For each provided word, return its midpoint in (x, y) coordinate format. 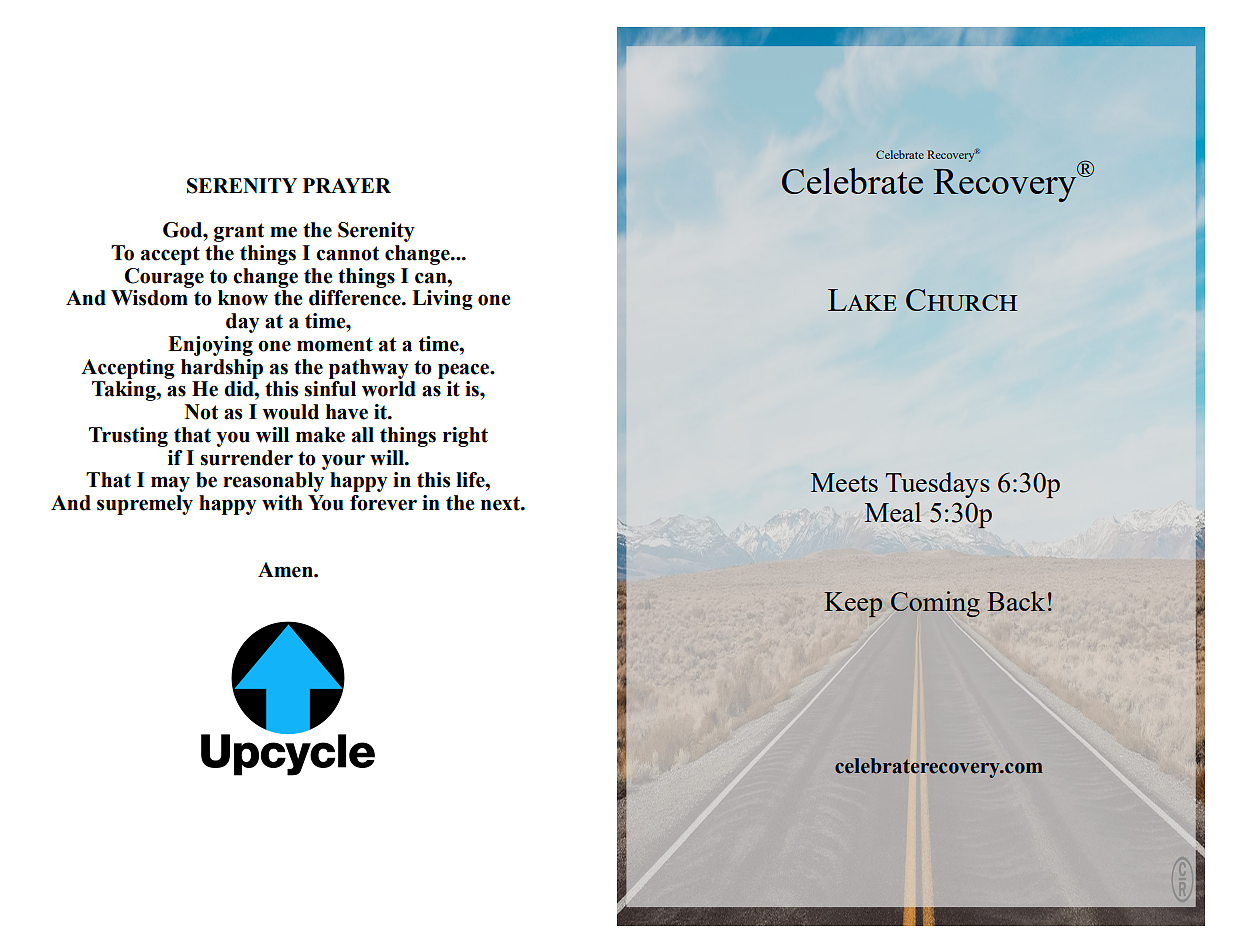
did (240, 389)
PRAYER (347, 185)
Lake (862, 300)
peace (465, 371)
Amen (286, 570)
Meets (844, 482)
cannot (347, 253)
